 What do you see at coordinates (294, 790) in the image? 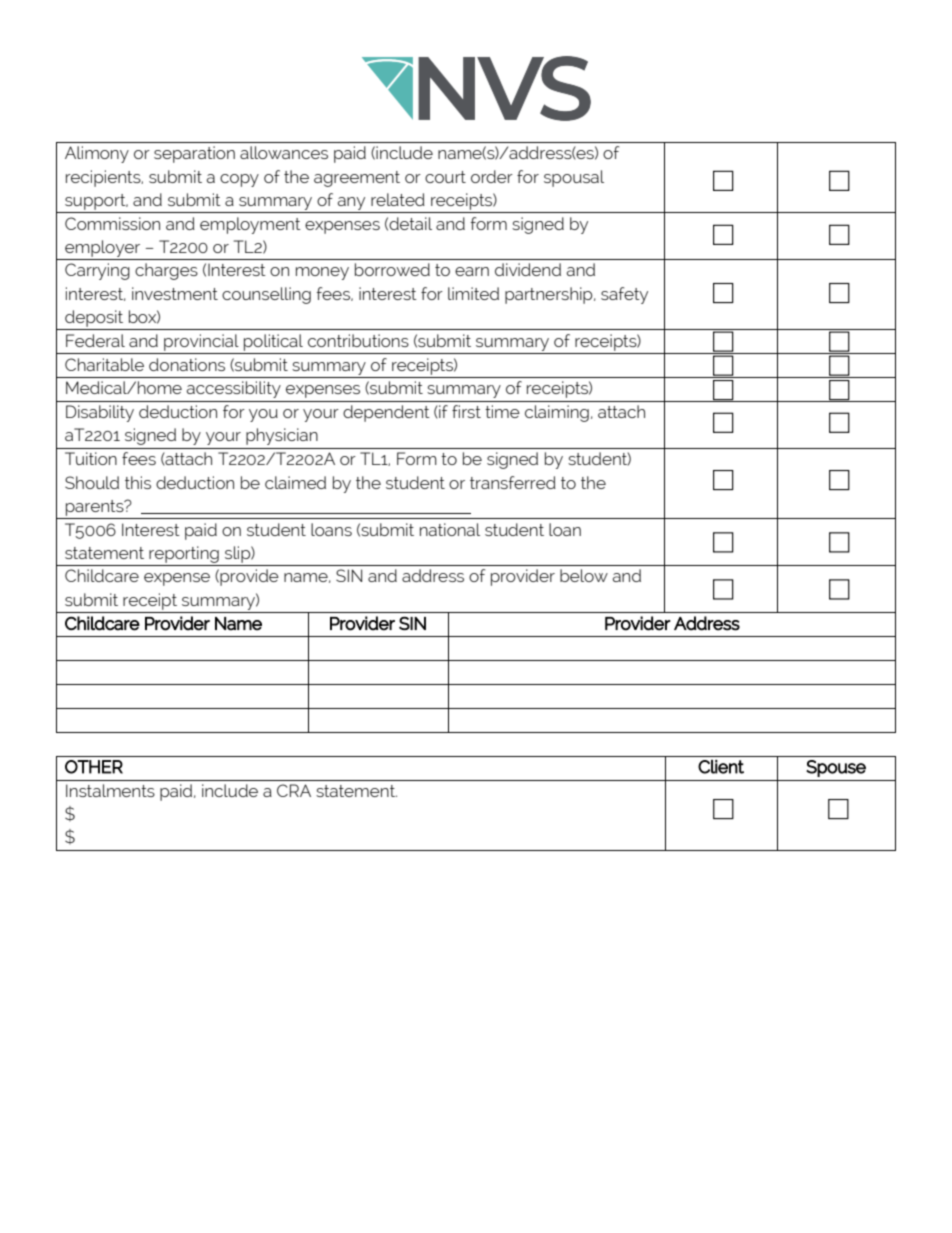
I see `CRA` at bounding box center [294, 790].
